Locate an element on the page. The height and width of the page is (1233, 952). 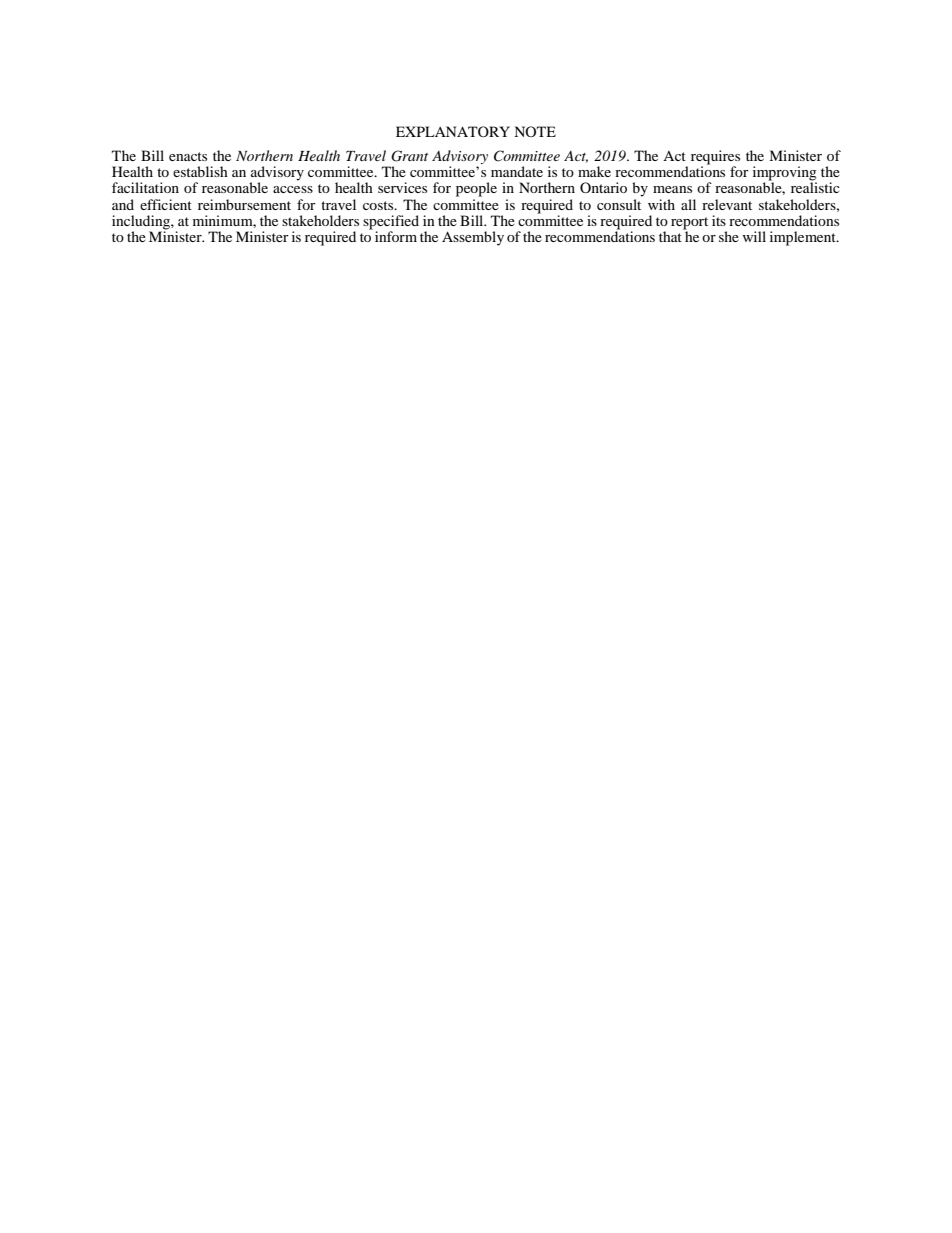
EXPLANATORY is located at coordinates (453, 131).
